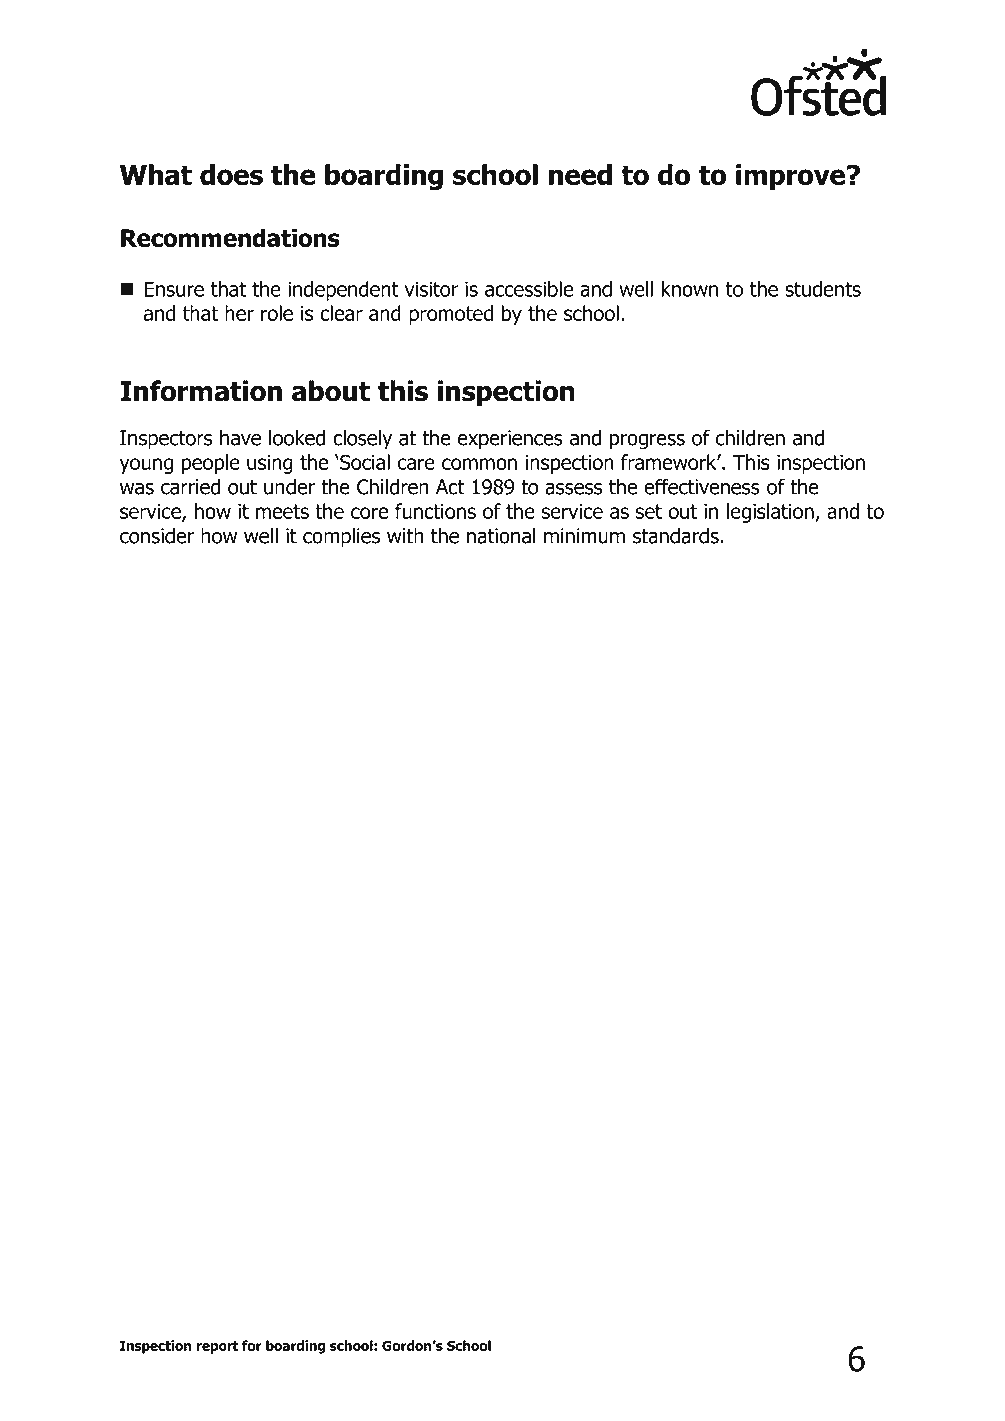 The width and height of the screenshot is (1005, 1421). Describe the element at coordinates (230, 237) in the screenshot. I see `Recommendations` at that location.
